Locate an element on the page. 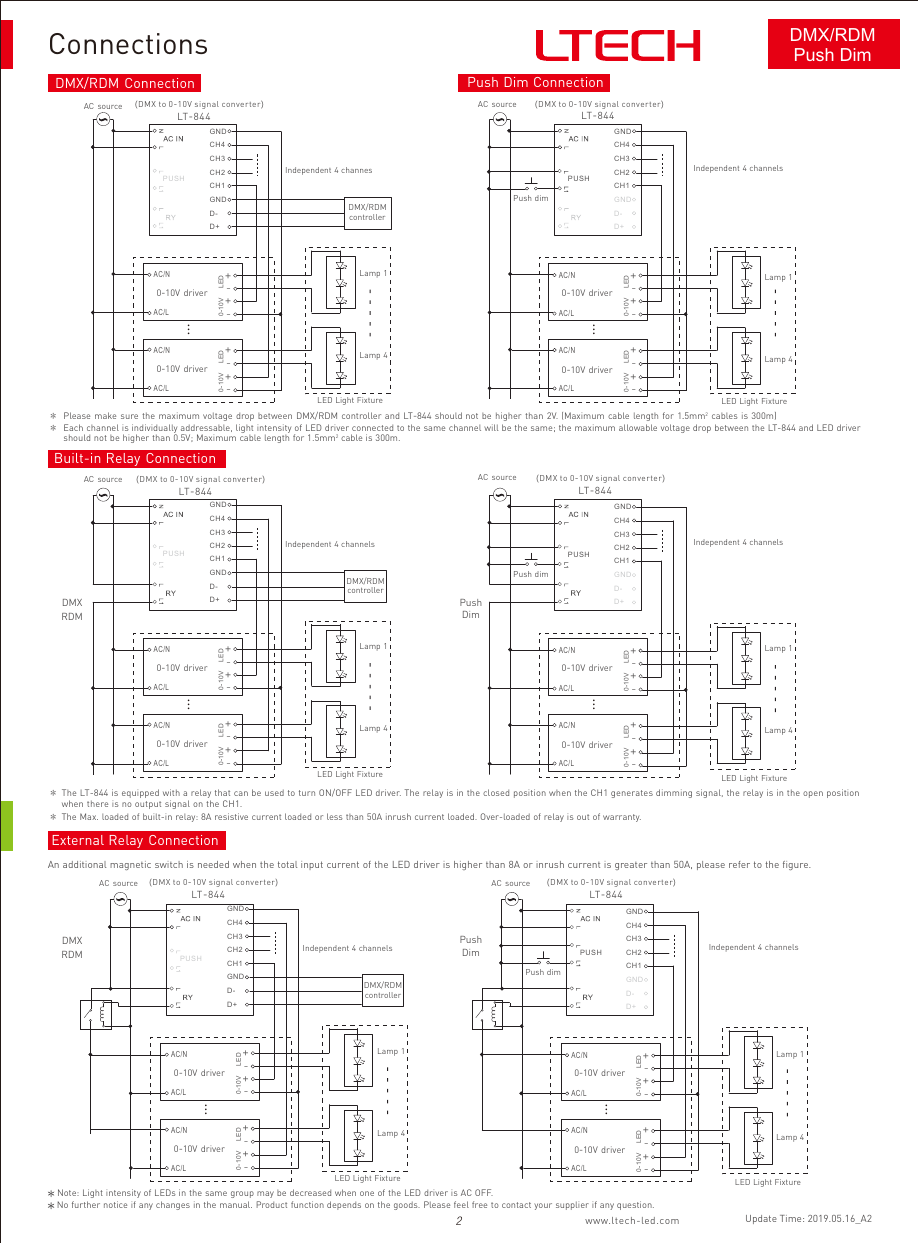 Image resolution: width=918 pixels, height=1243 pixels. switch is located at coordinates (169, 864).
